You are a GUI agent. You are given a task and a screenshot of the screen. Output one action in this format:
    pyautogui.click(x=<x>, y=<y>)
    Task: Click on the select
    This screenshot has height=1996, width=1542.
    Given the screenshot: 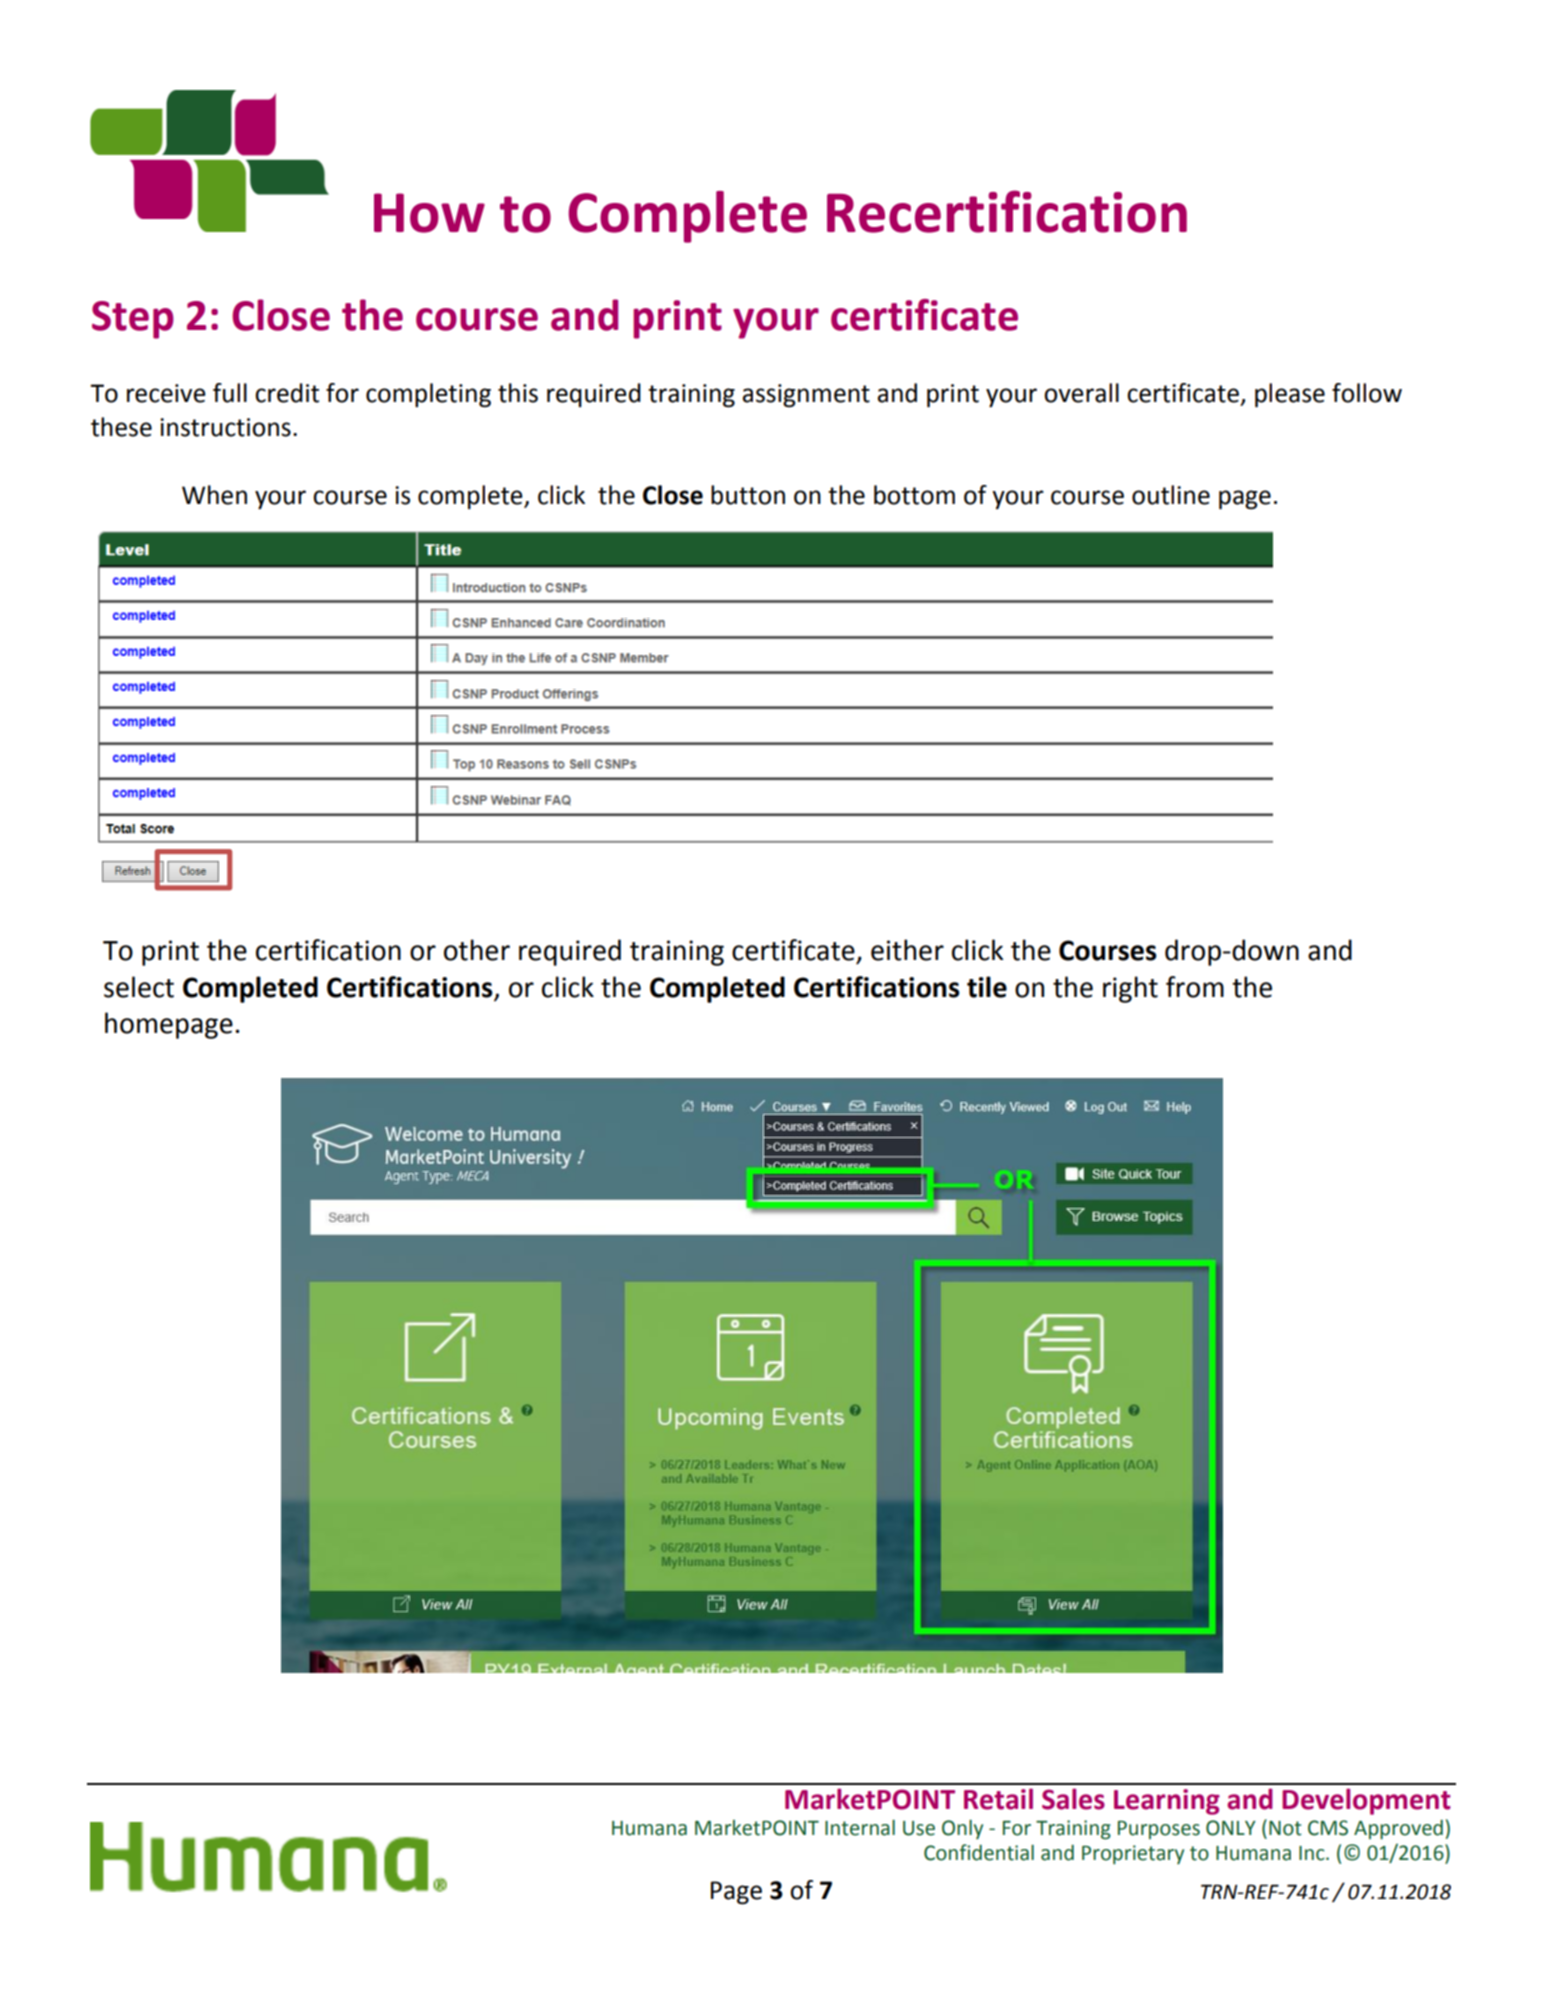 What is the action you would take?
    pyautogui.click(x=139, y=987)
